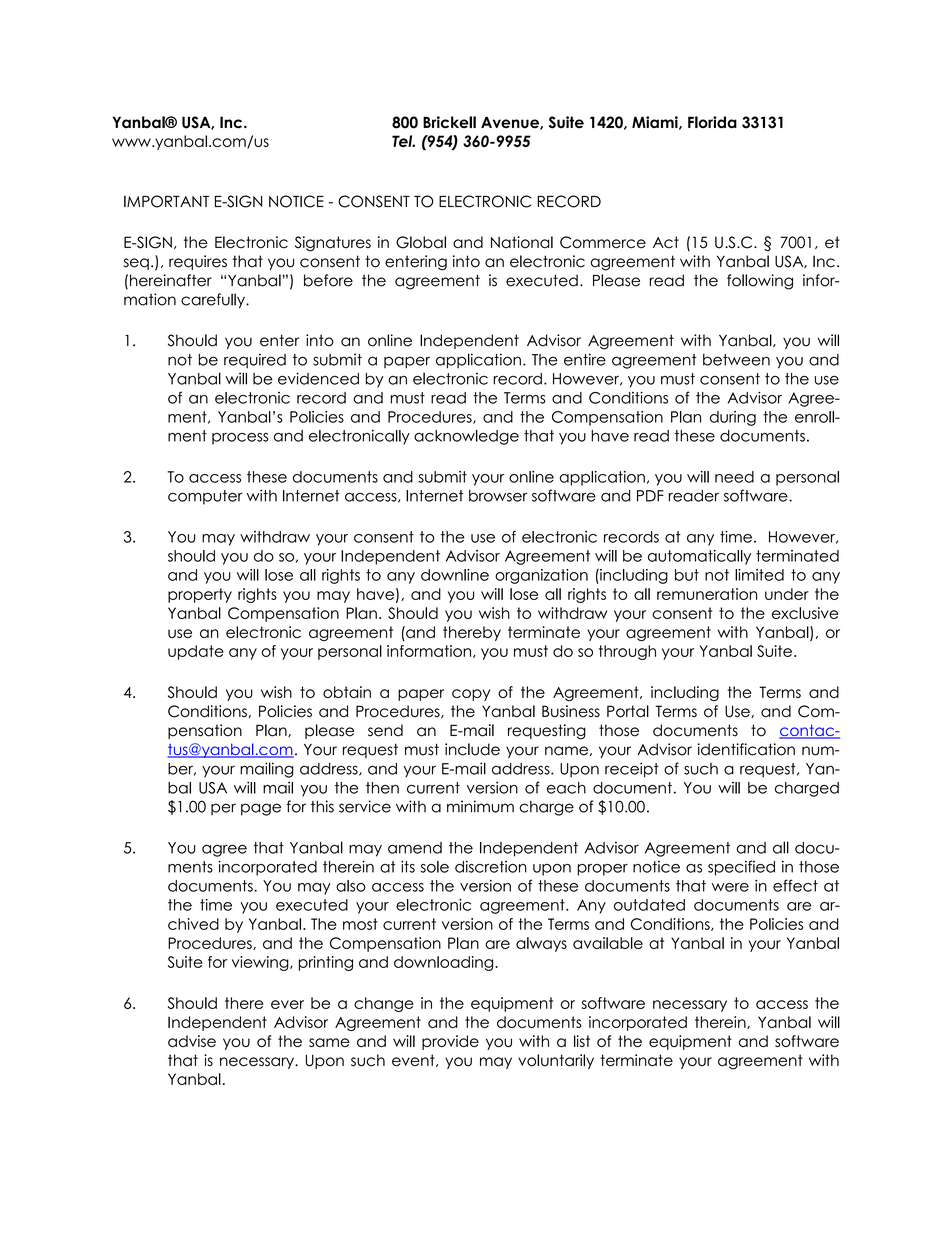 This page has width=952, height=1233. Describe the element at coordinates (166, 201) in the page. I see `IMPORTANT` at that location.
